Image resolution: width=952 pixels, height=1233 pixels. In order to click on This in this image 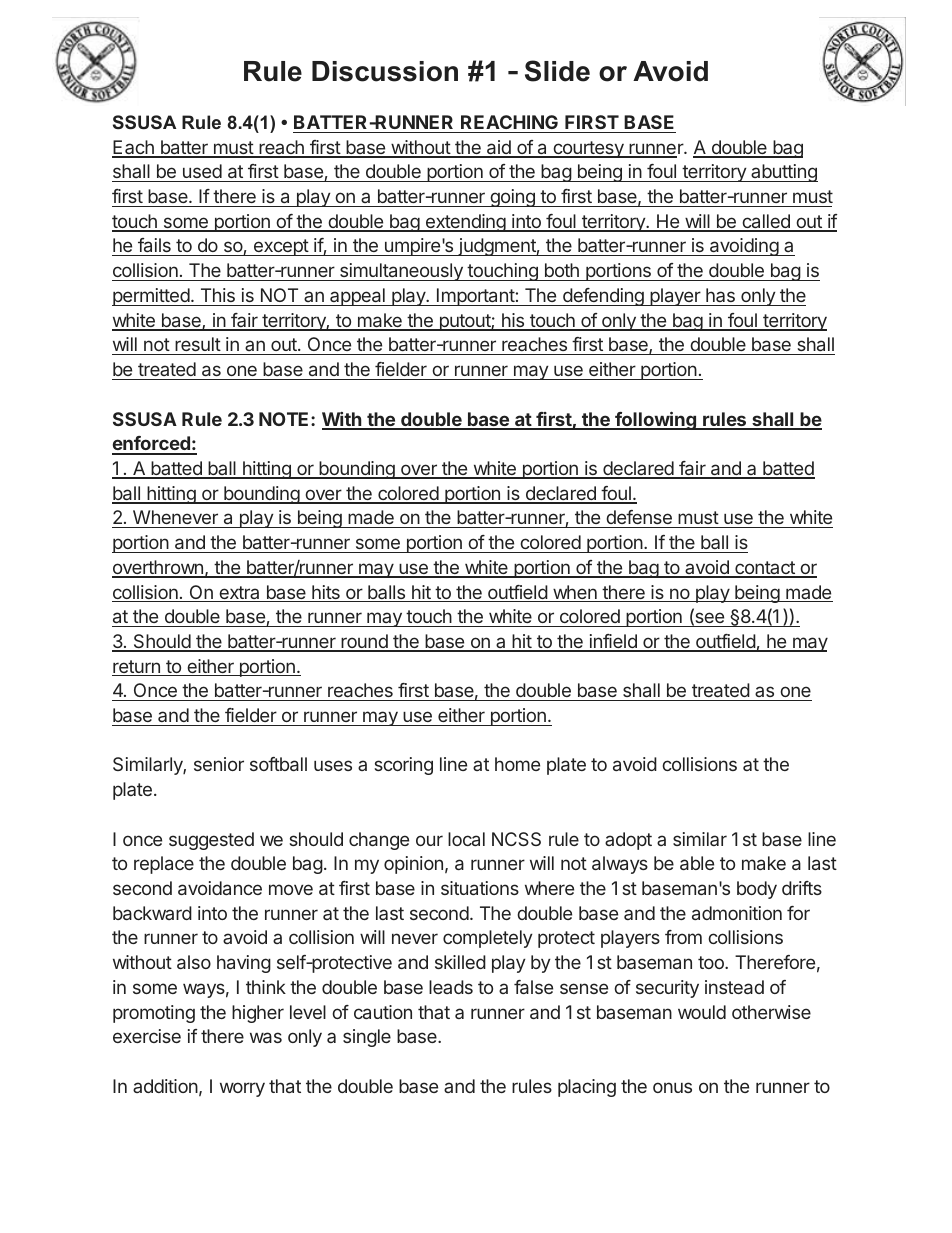, I will do `click(218, 295)`.
